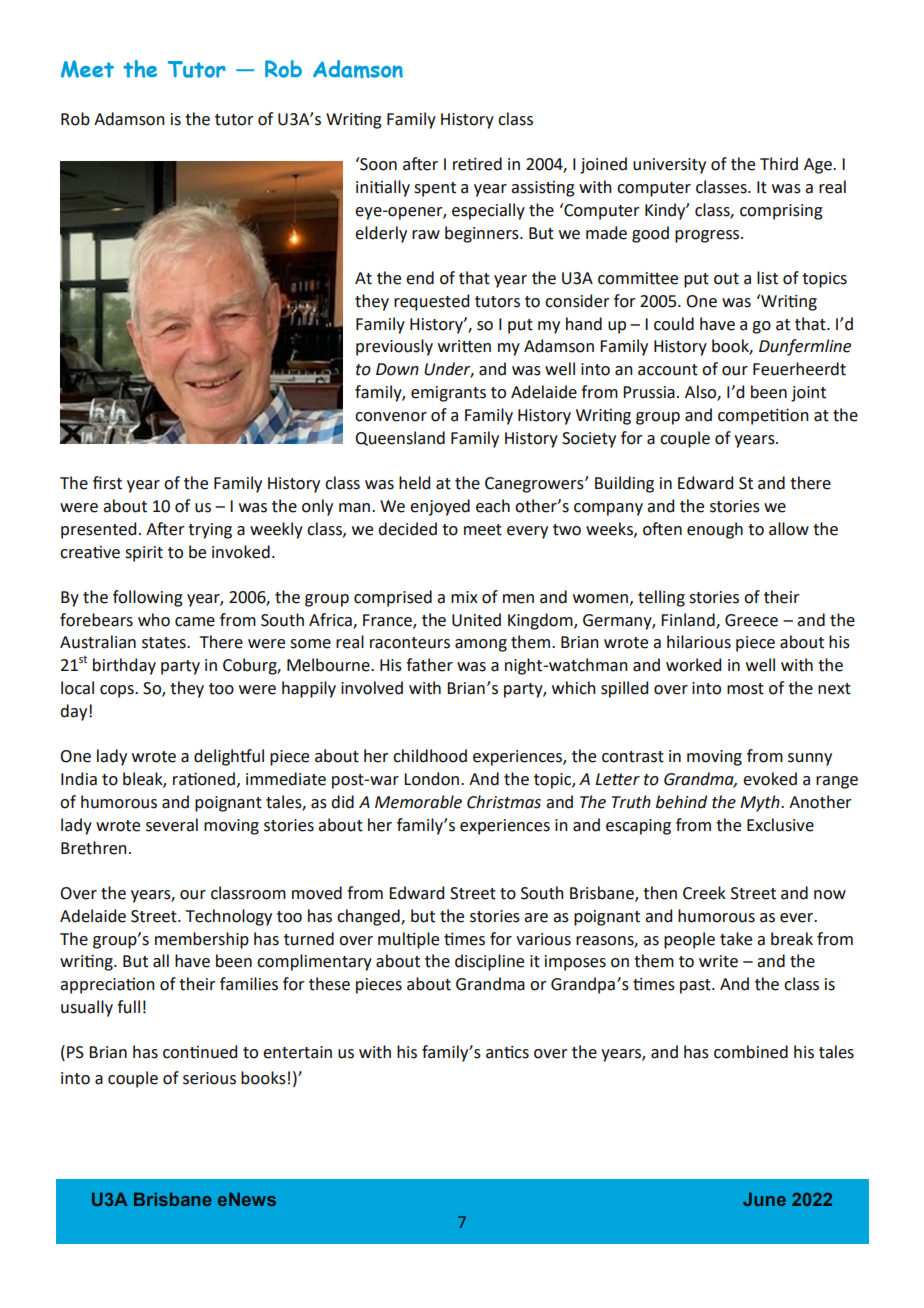 This page has height=1308, width=924. I want to click on birthday, so click(124, 666).
